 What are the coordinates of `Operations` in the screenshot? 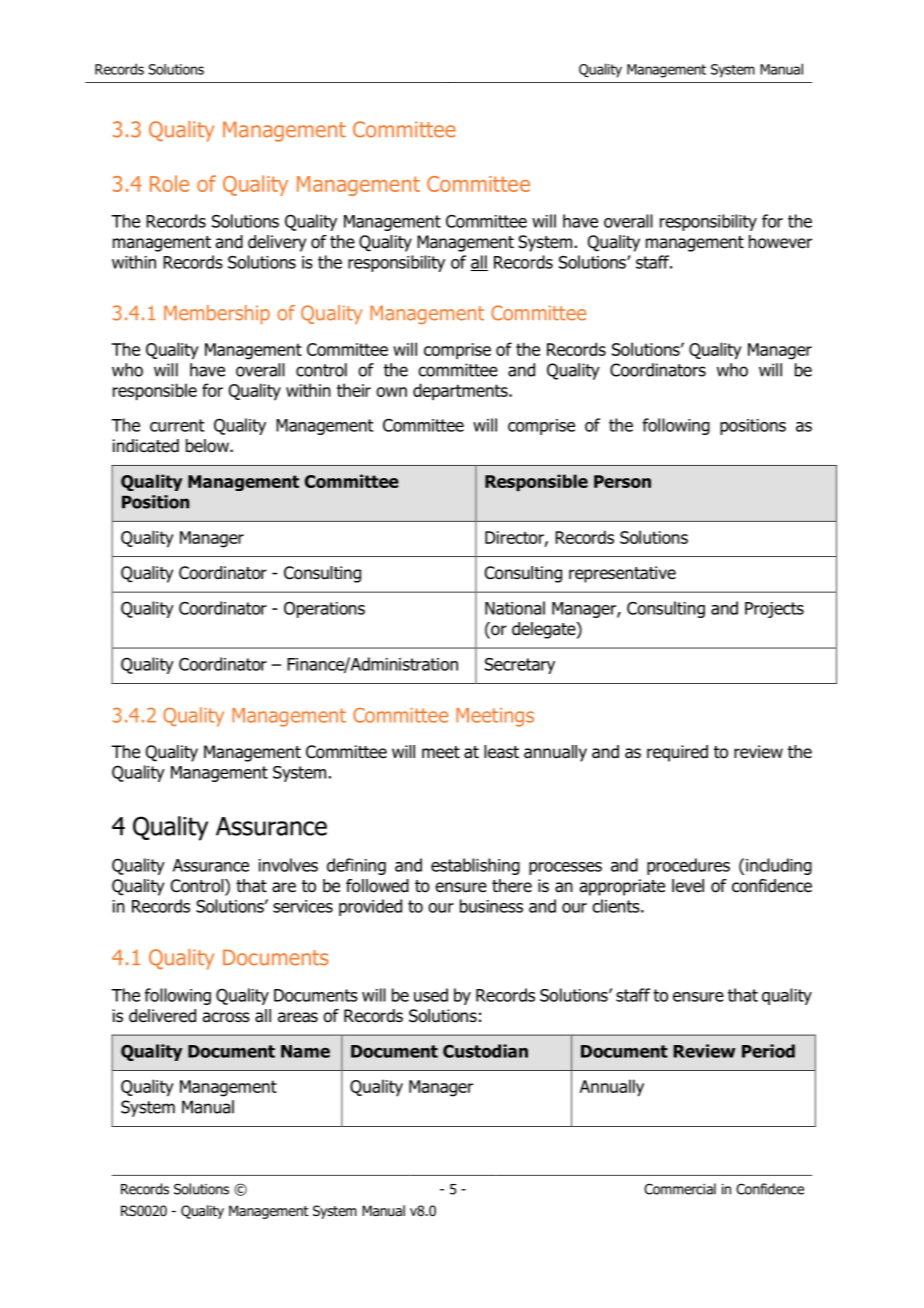 It's located at (324, 609).
